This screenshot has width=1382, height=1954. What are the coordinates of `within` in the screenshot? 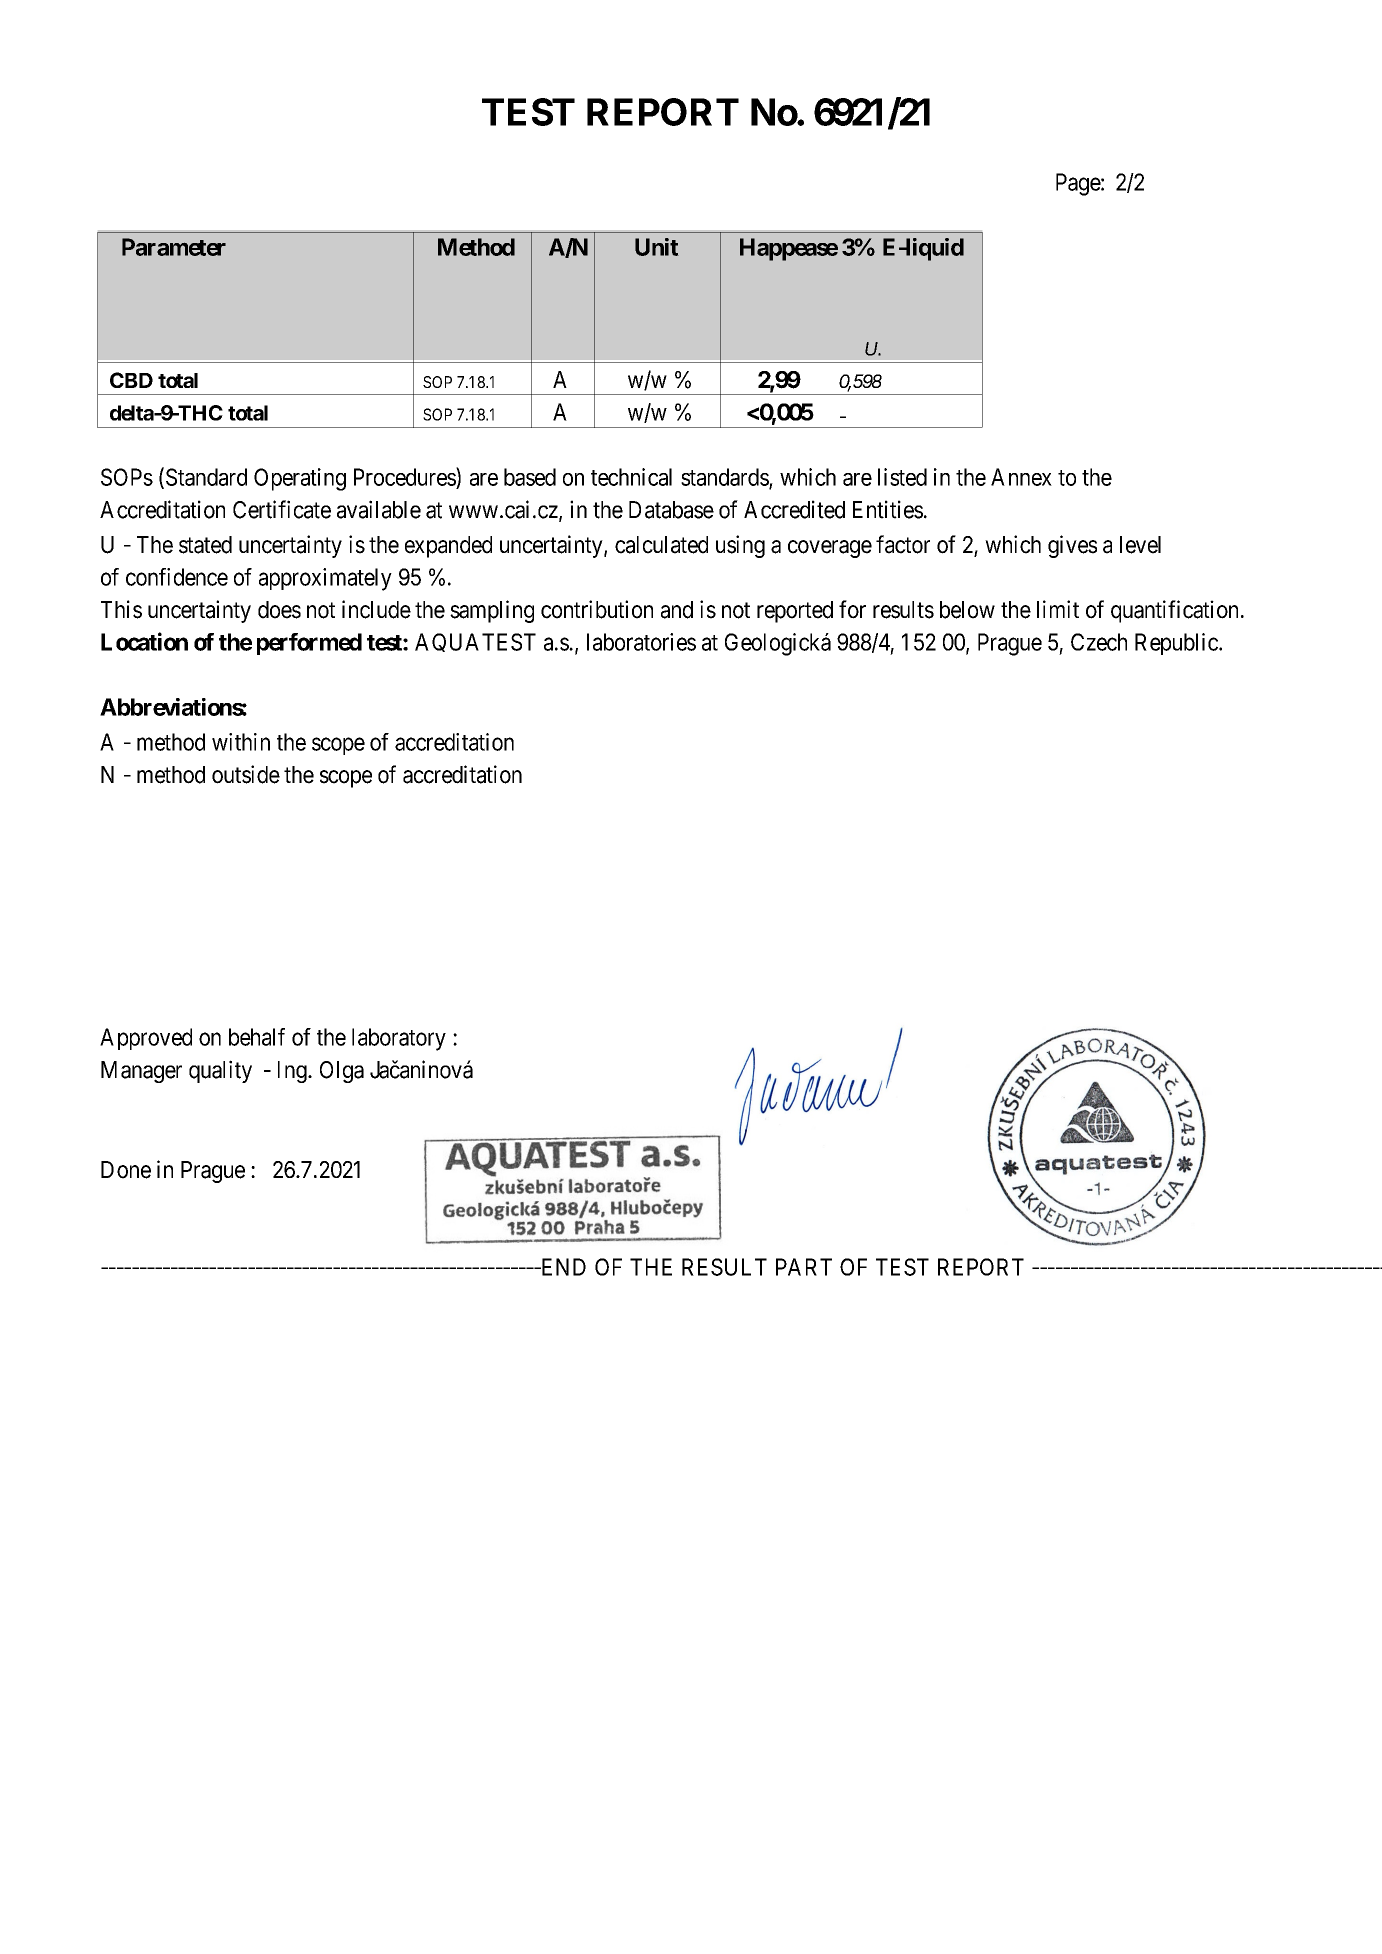 It's located at (241, 742).
